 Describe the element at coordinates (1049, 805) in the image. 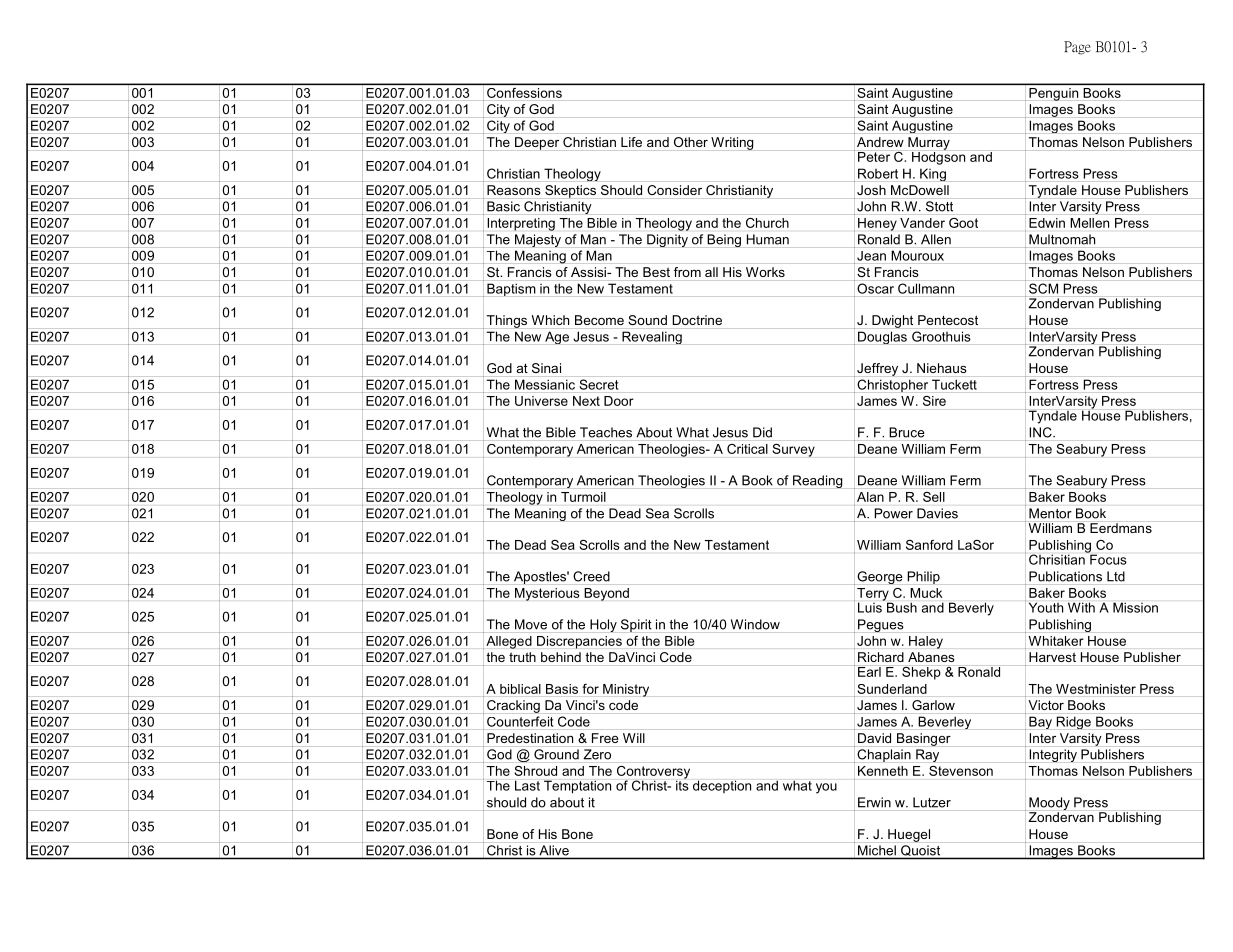

I see `Moody` at that location.
